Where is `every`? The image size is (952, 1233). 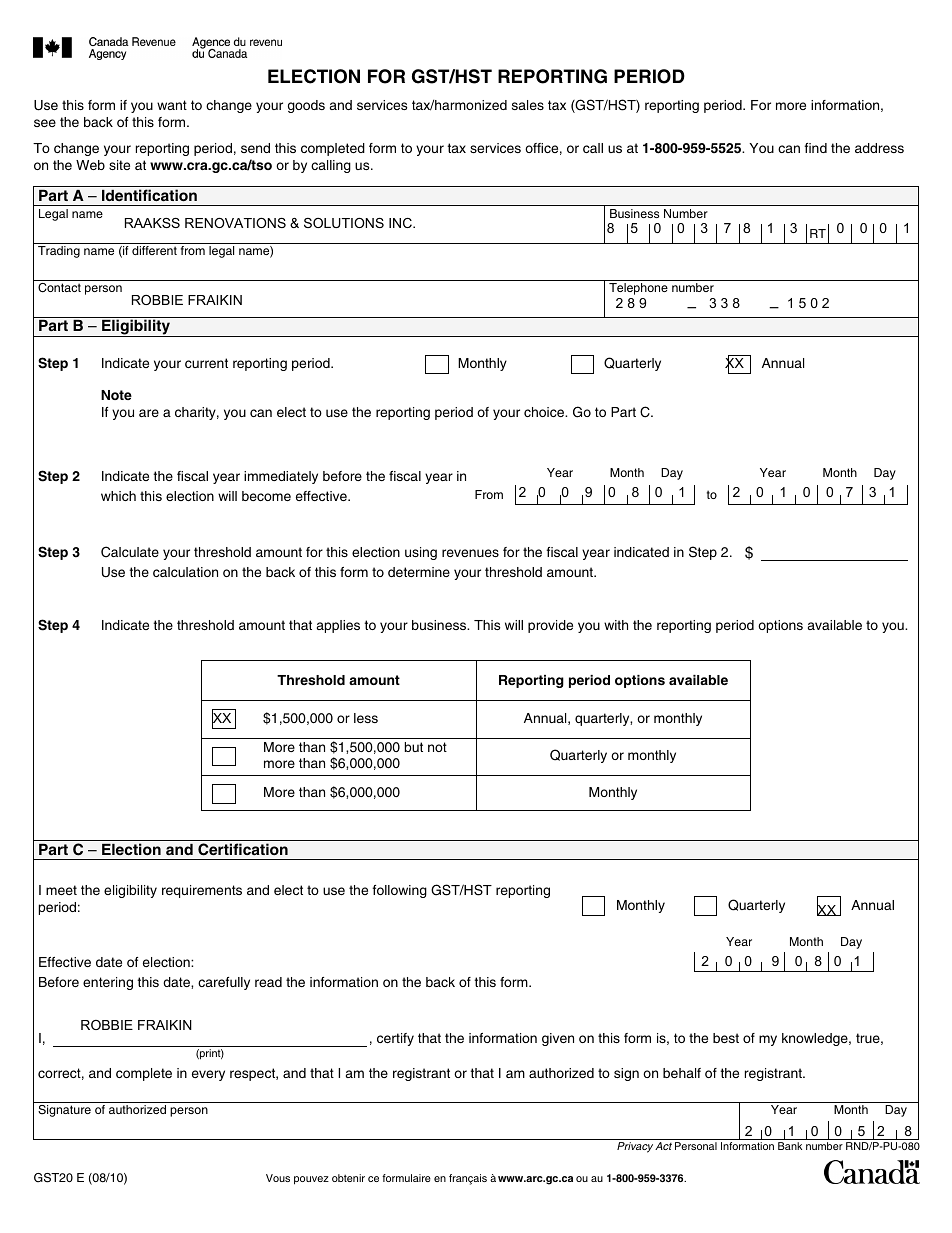
every is located at coordinates (208, 1075).
